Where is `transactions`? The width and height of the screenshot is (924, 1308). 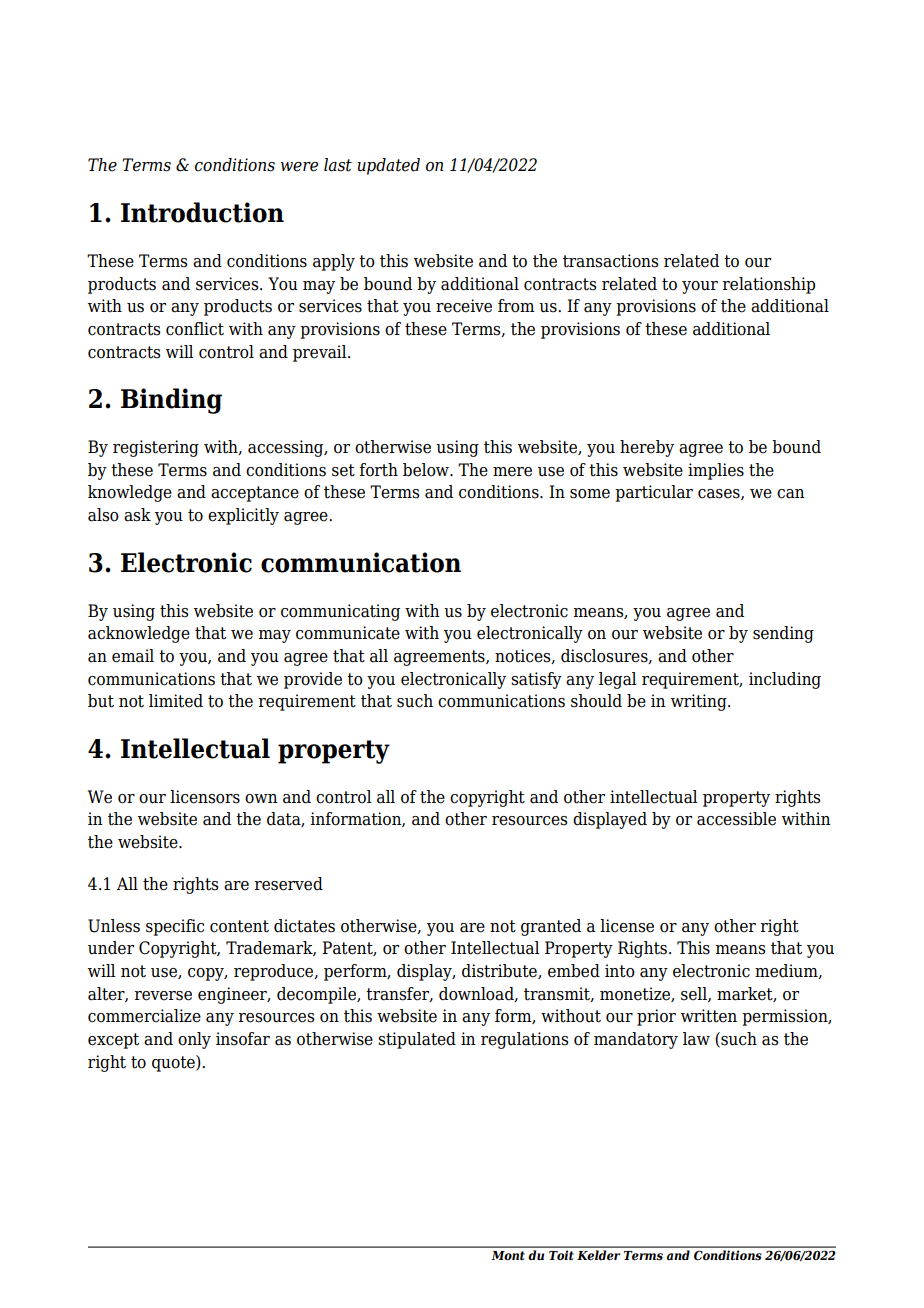
transactions is located at coordinates (610, 261).
